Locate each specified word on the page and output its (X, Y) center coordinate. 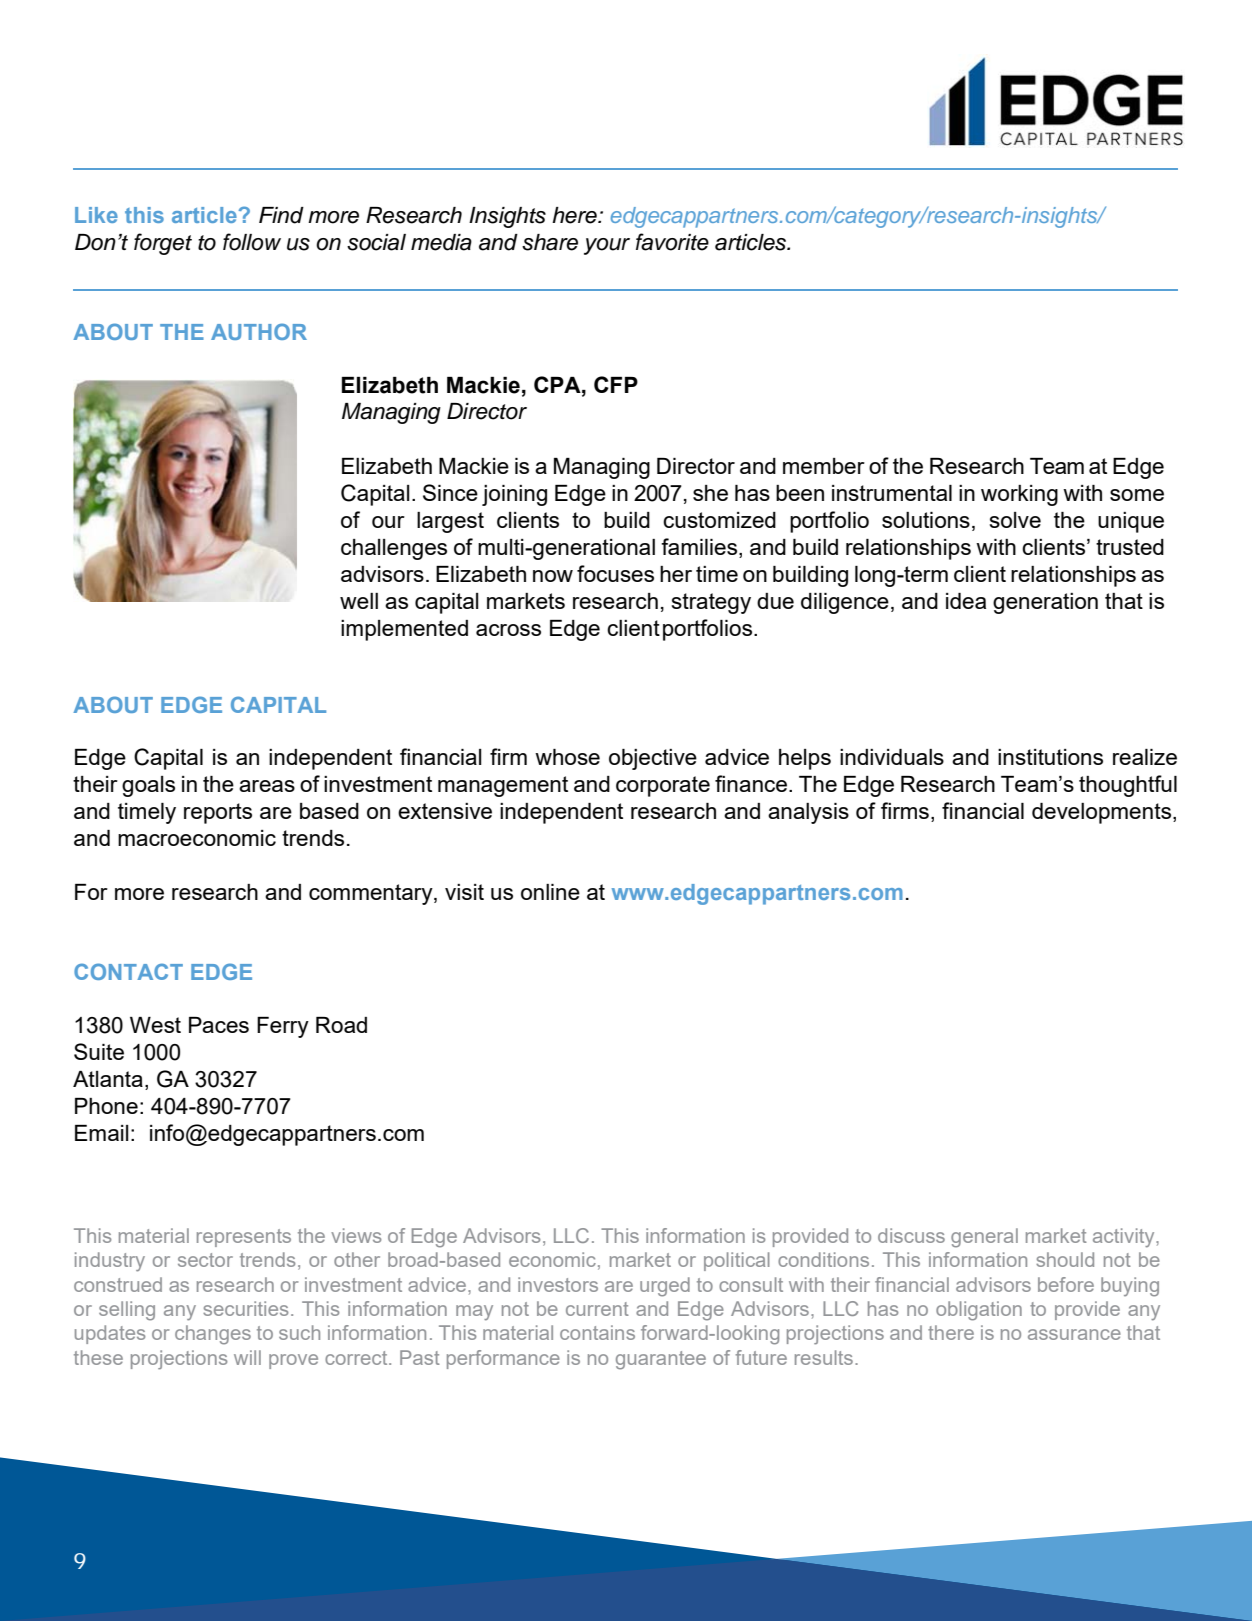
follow (252, 242)
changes (213, 1335)
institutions (1050, 757)
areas (267, 786)
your (607, 246)
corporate (663, 786)
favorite (672, 242)
